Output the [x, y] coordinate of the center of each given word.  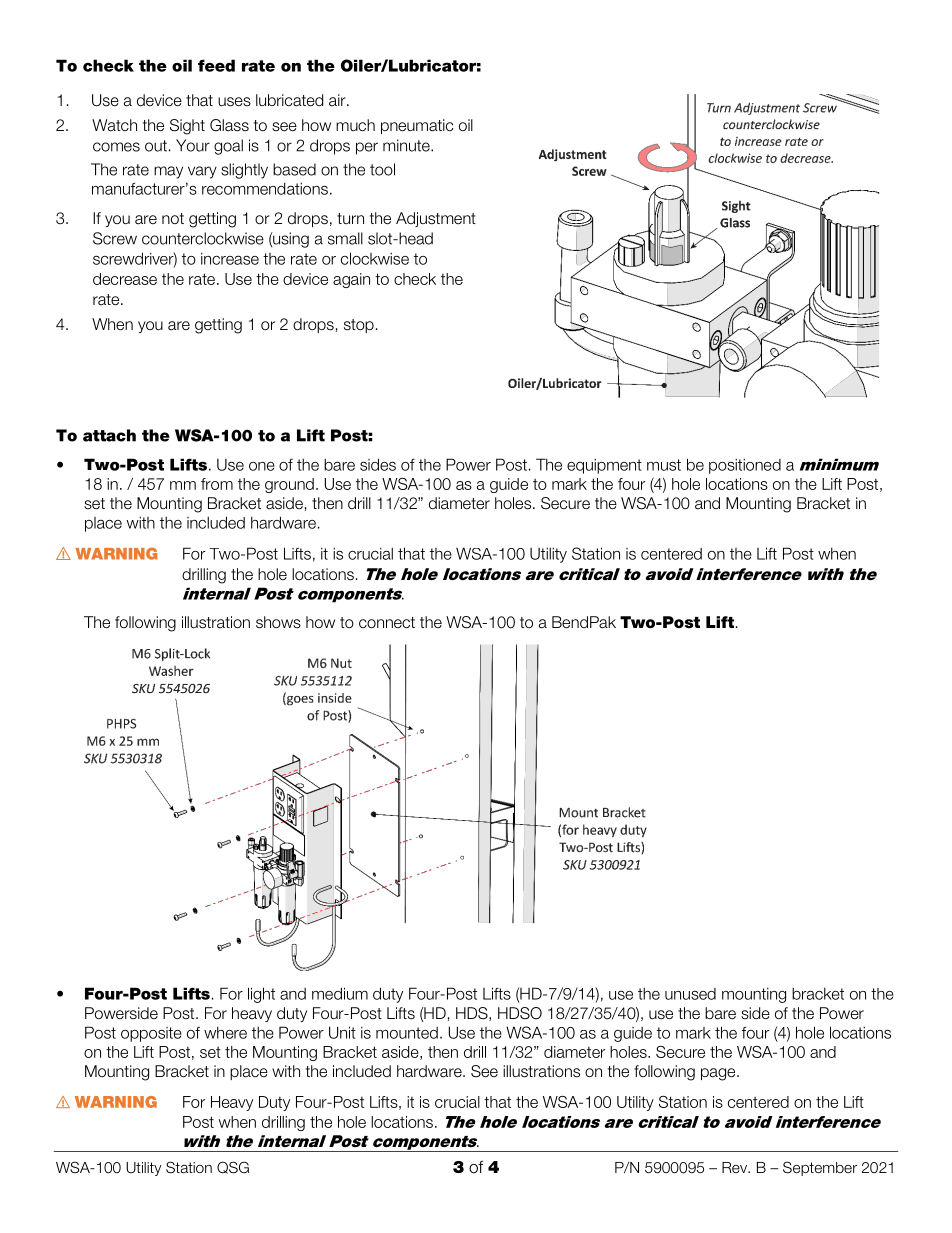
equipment [604, 466]
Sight [187, 127]
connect [387, 623]
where [225, 1033]
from [217, 484]
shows [278, 622]
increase [230, 259]
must [664, 465]
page [719, 1074]
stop [359, 326]
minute [407, 145]
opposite [151, 1034]
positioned [745, 466]
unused [690, 994]
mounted [407, 1033]
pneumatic [417, 126]
